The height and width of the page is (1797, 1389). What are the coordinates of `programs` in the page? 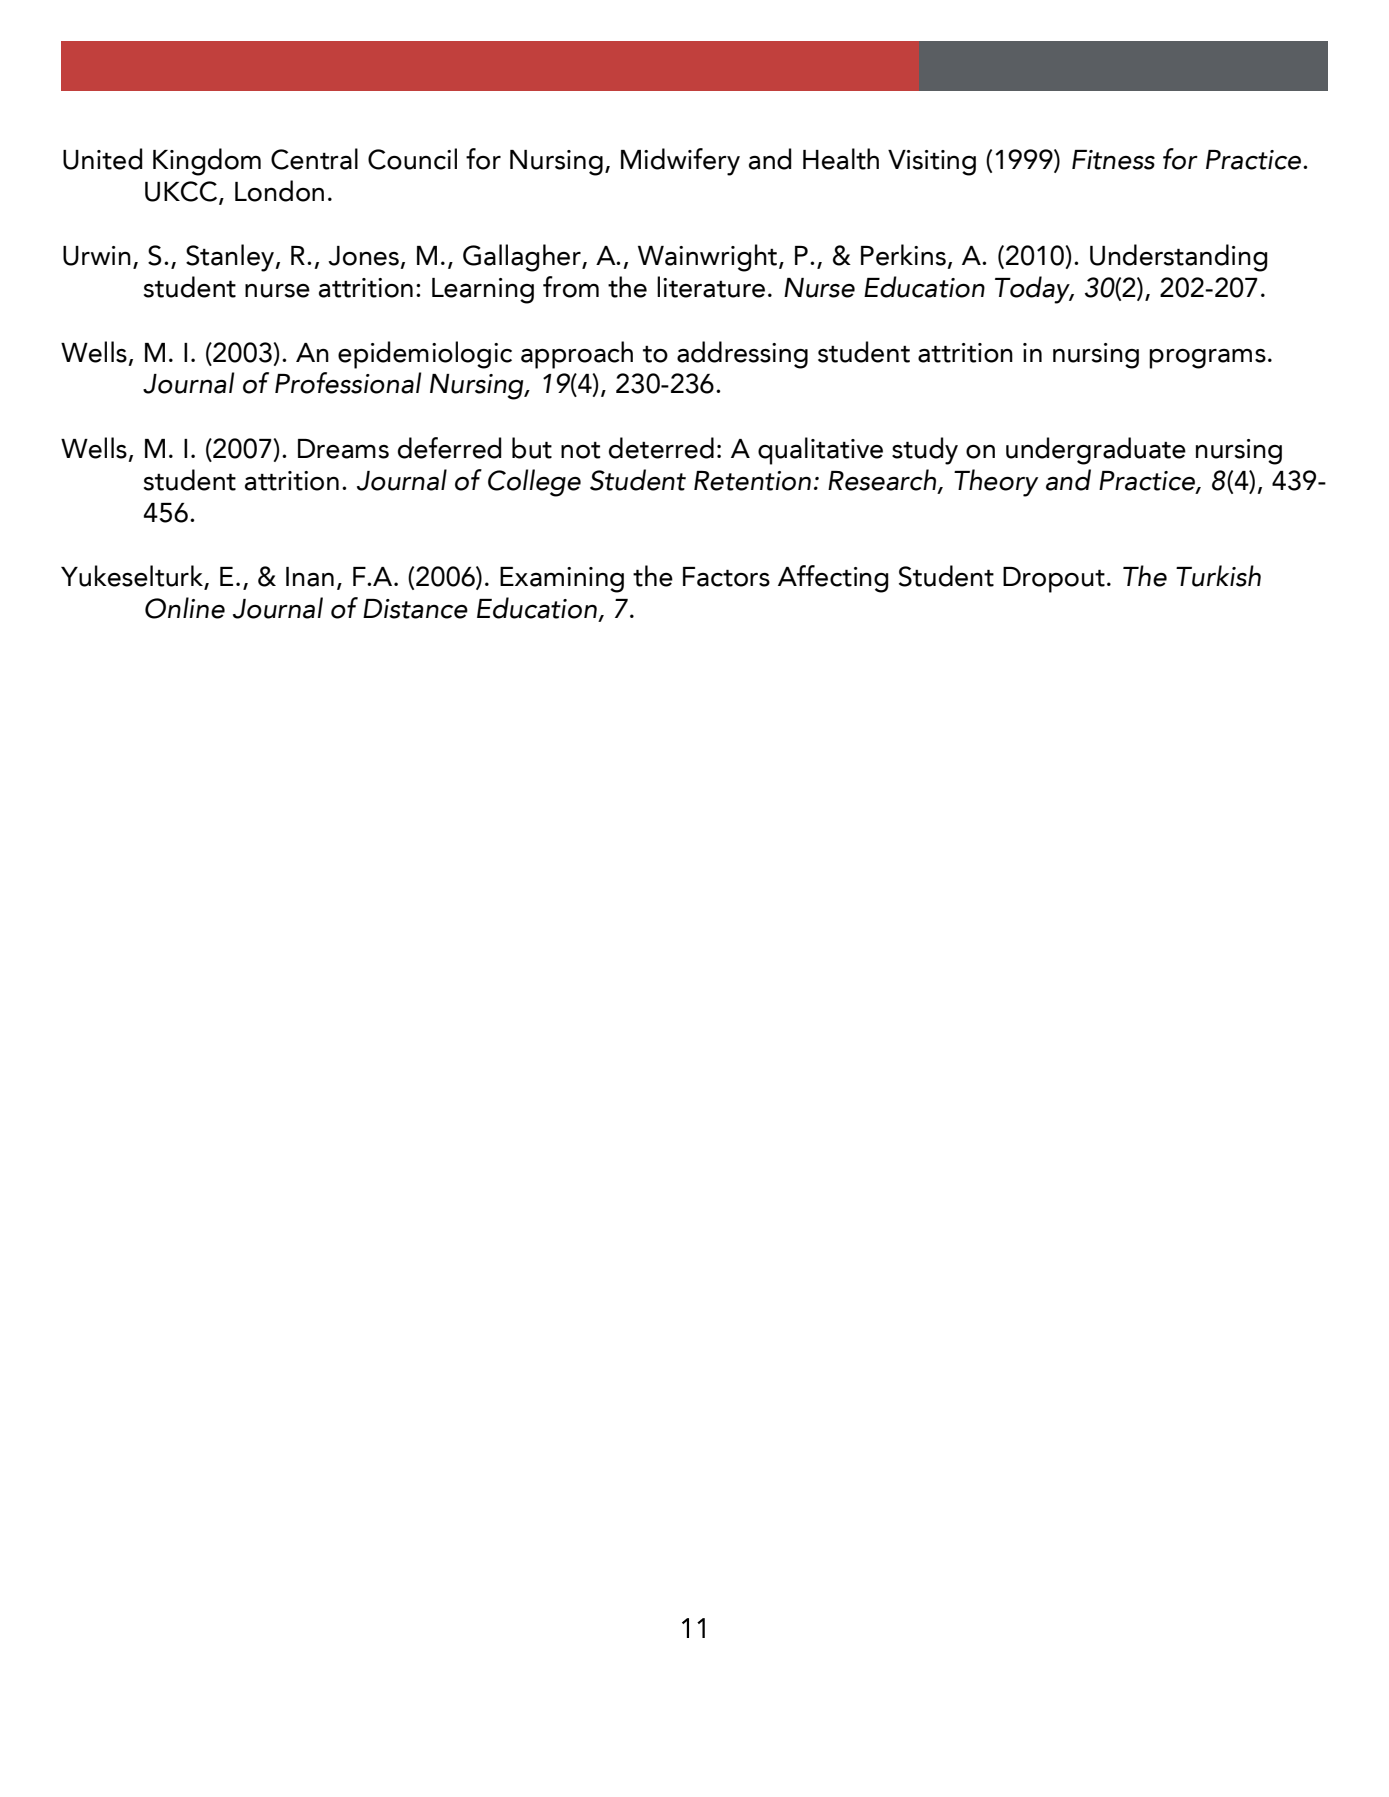 It's located at (1207, 359).
